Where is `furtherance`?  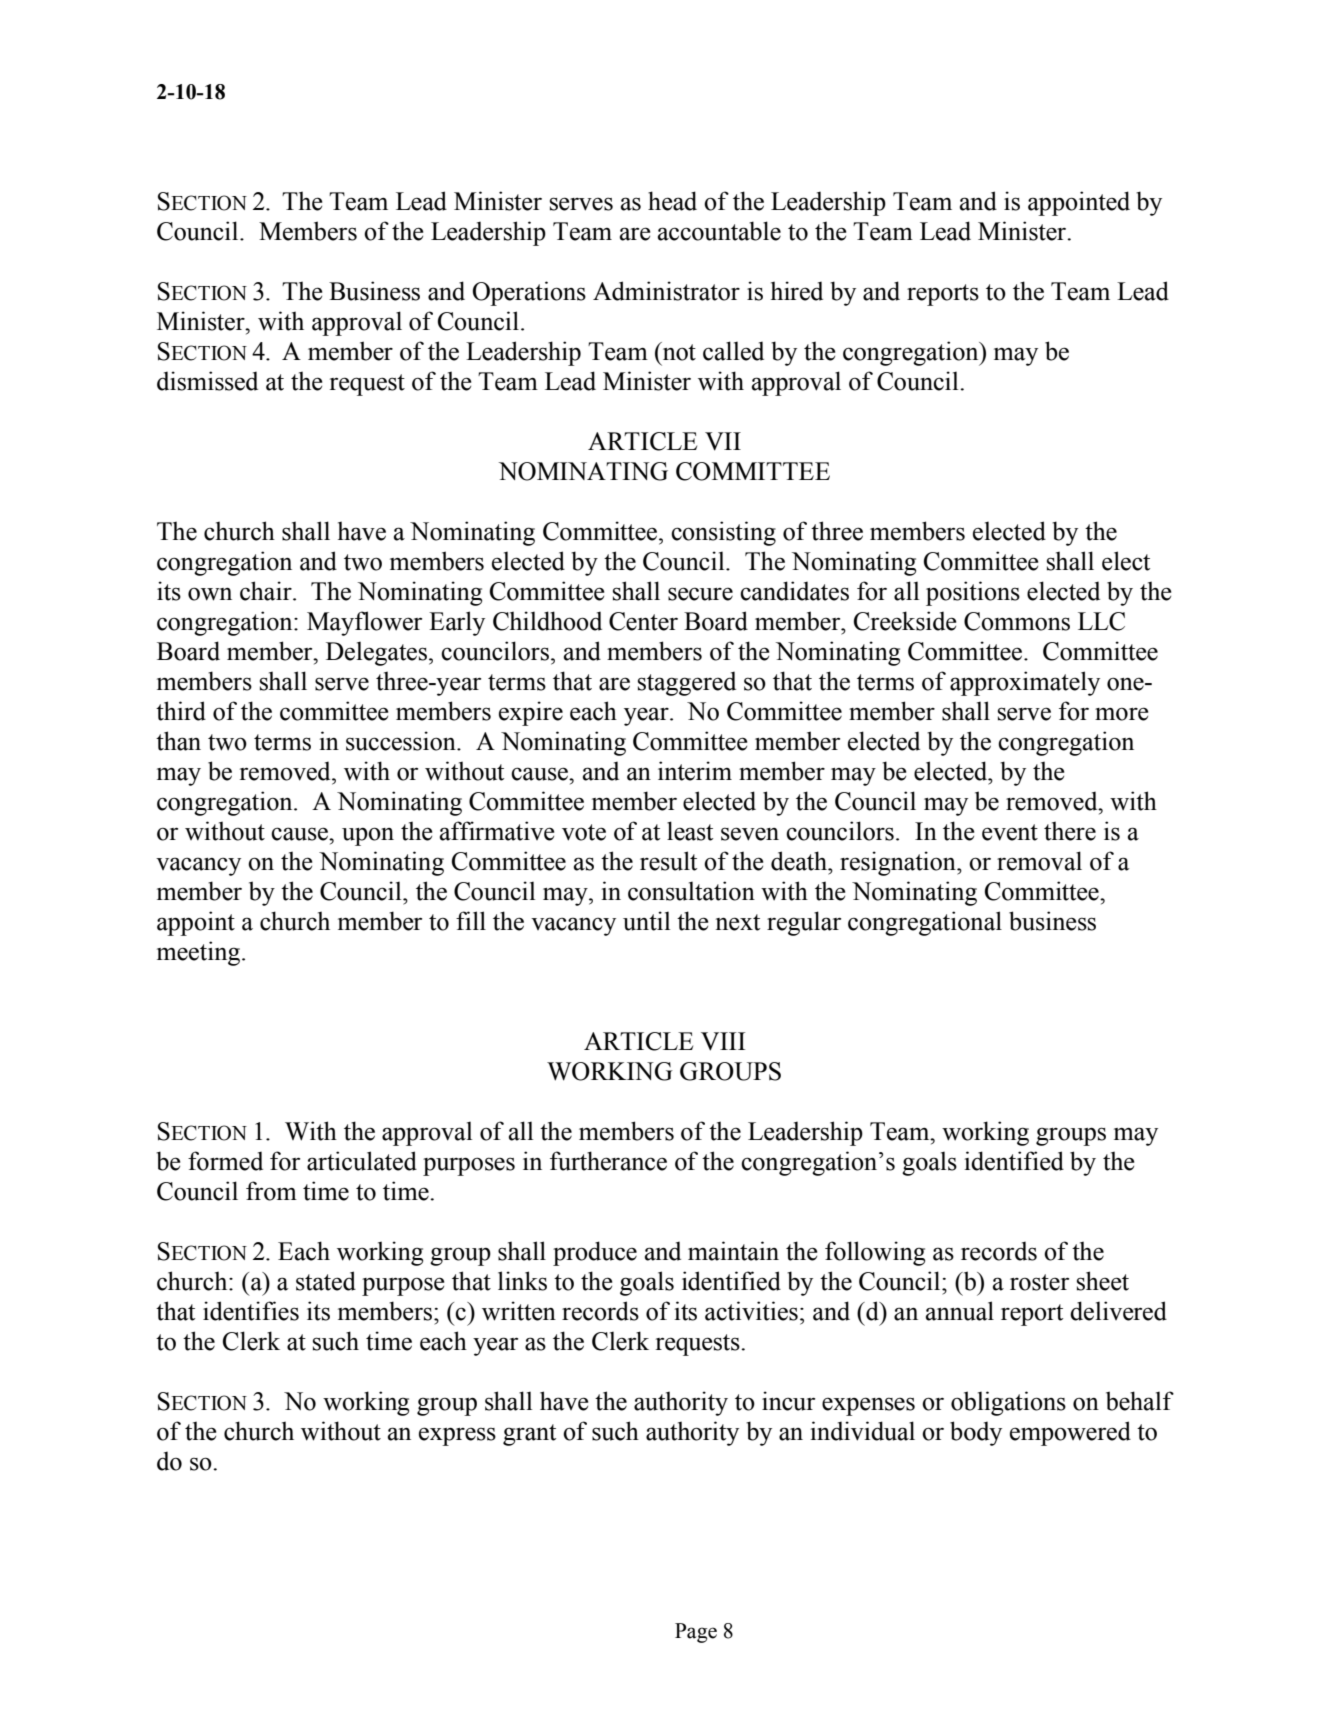 furtherance is located at coordinates (608, 1161).
